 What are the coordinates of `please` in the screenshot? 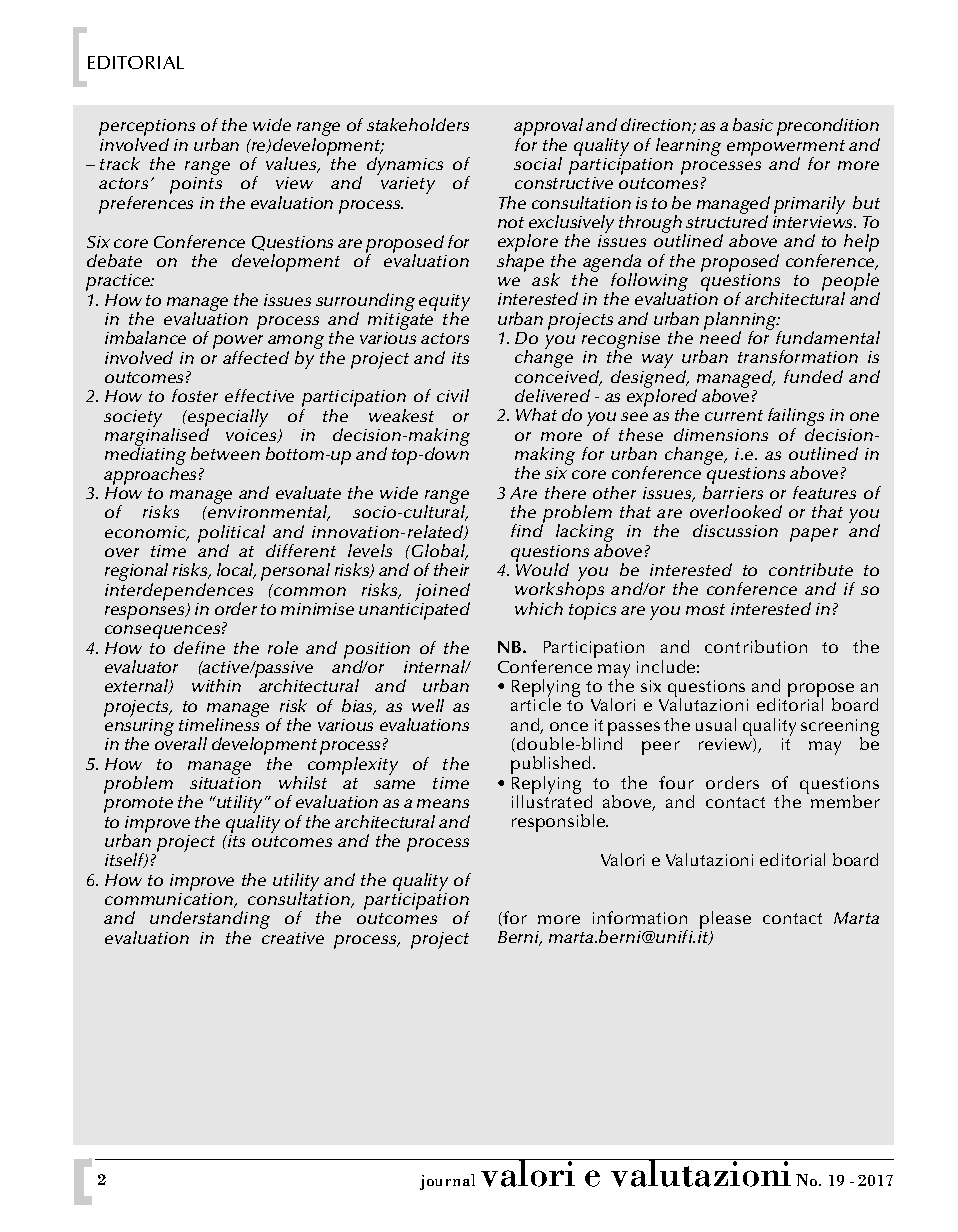 It's located at (725, 921).
